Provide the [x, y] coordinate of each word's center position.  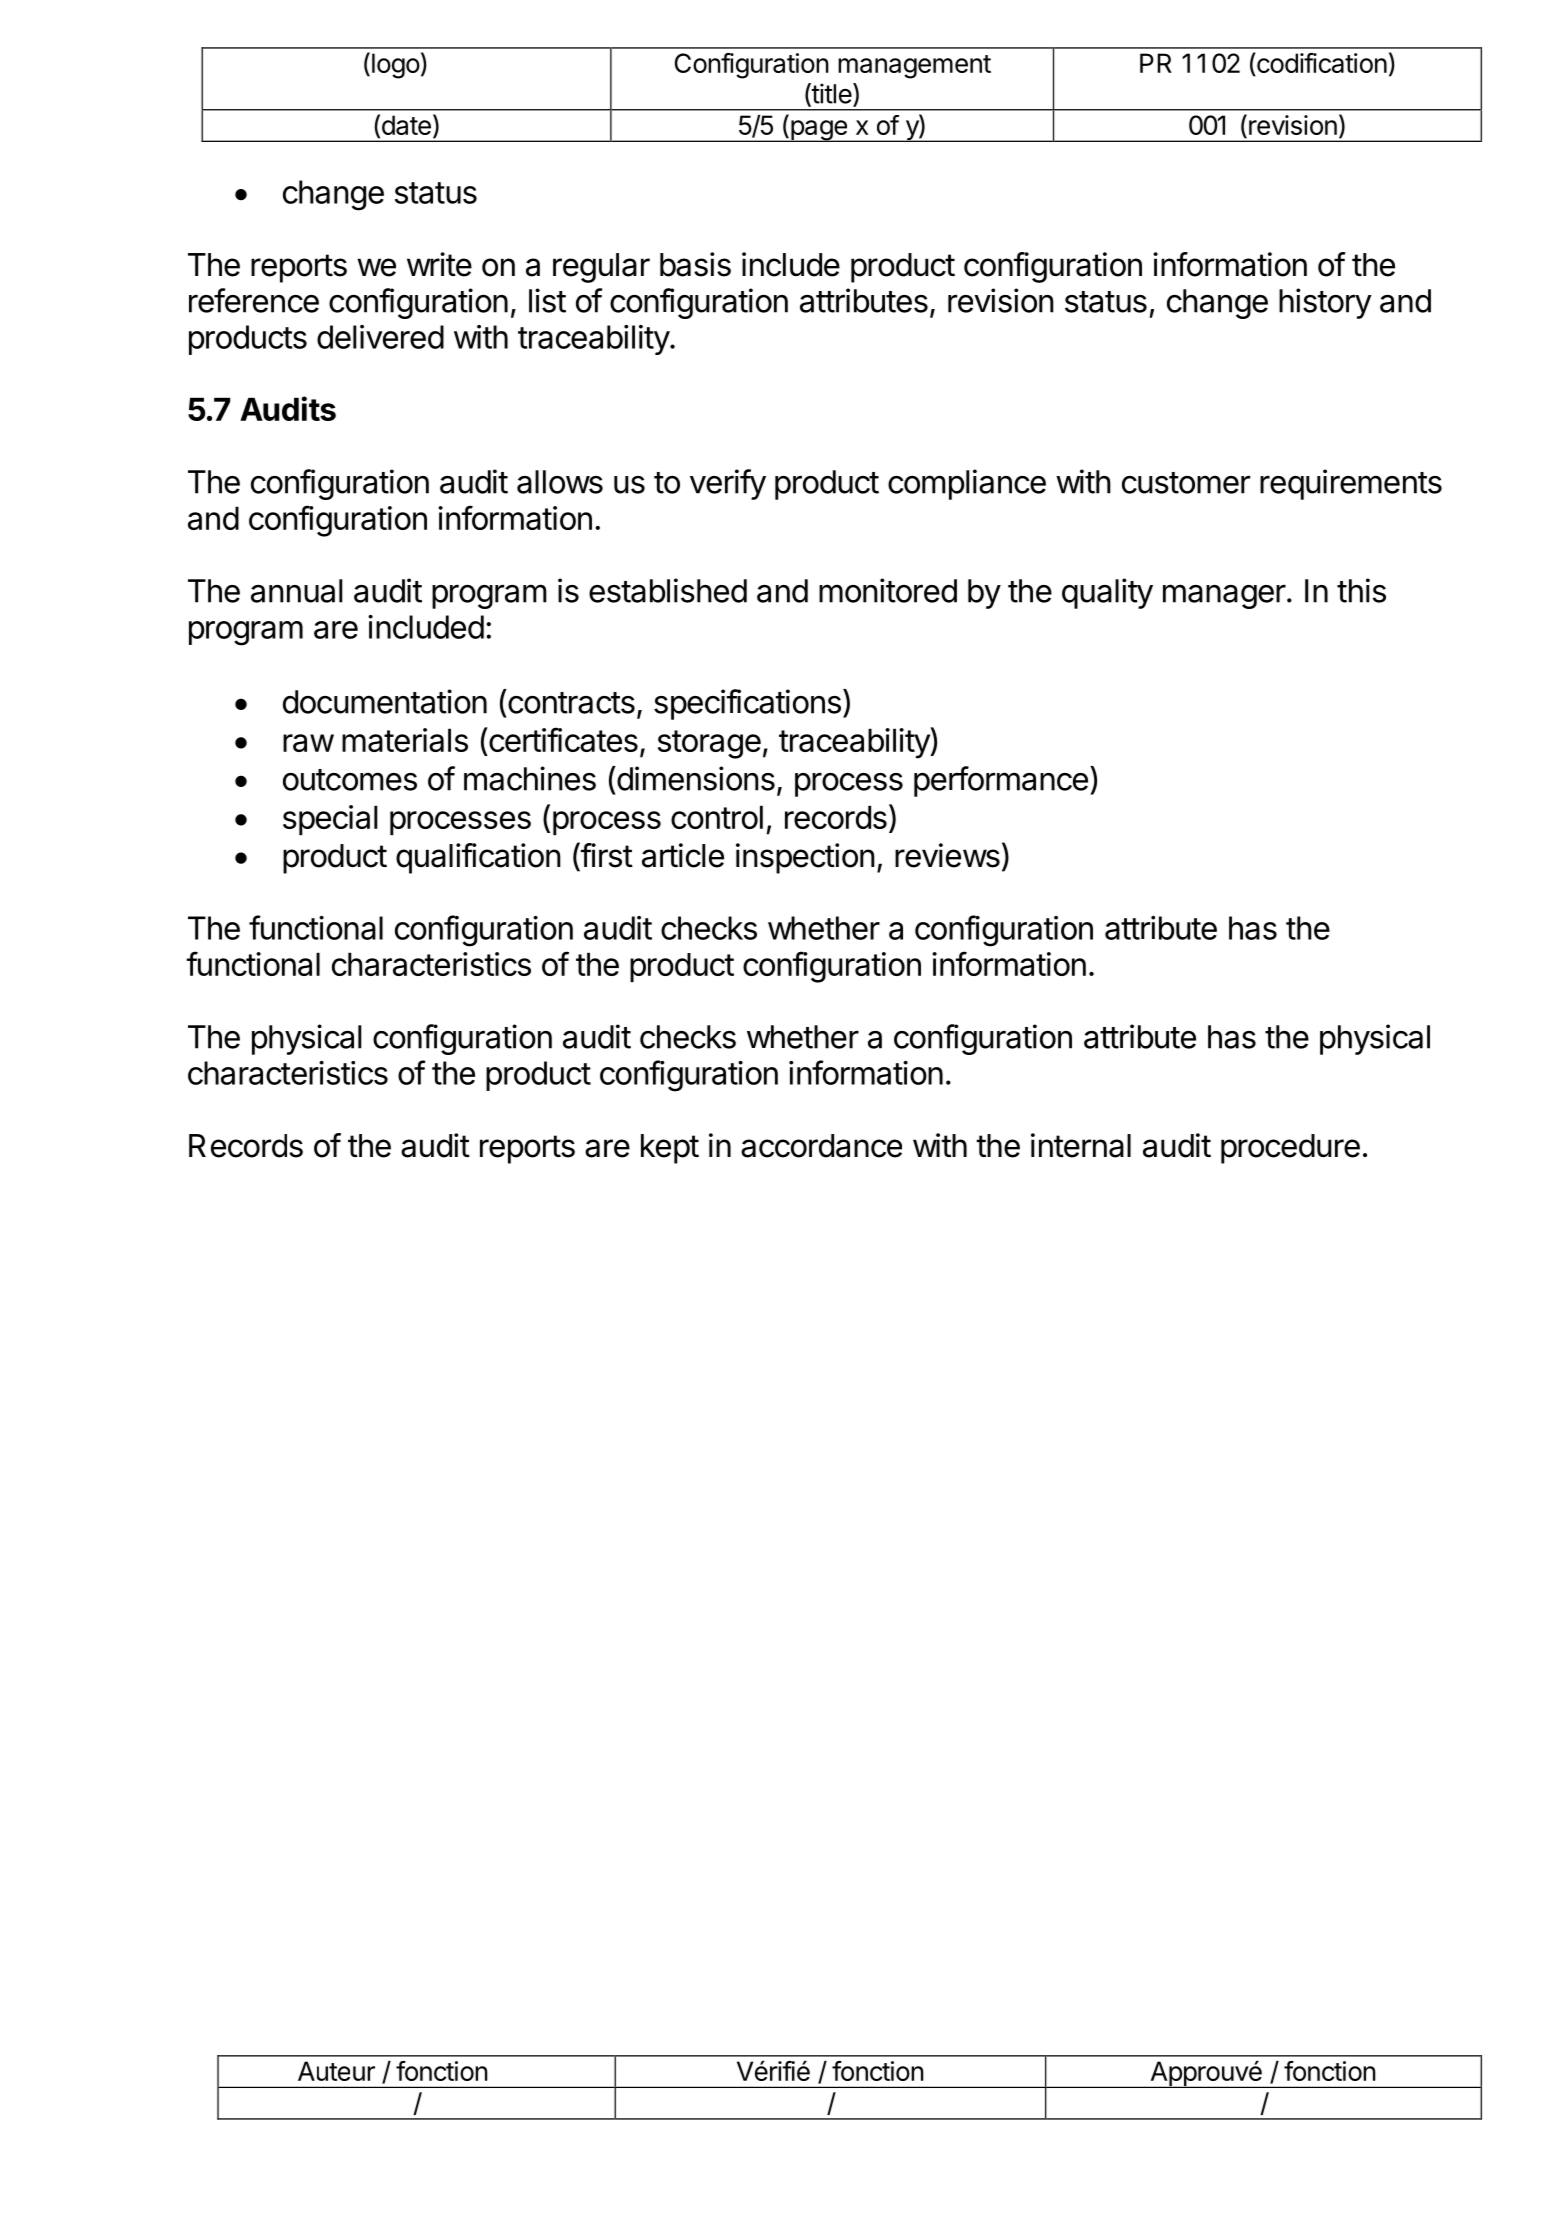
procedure [1290, 1149]
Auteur [336, 2071]
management [914, 67]
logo [396, 66]
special [330, 820]
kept [670, 1149]
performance [1001, 781]
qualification [478, 858]
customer [1186, 483]
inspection [805, 858]
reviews [947, 855]
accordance [821, 1146]
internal [1081, 1145]
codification [1321, 64]
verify [728, 484]
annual [297, 591]
